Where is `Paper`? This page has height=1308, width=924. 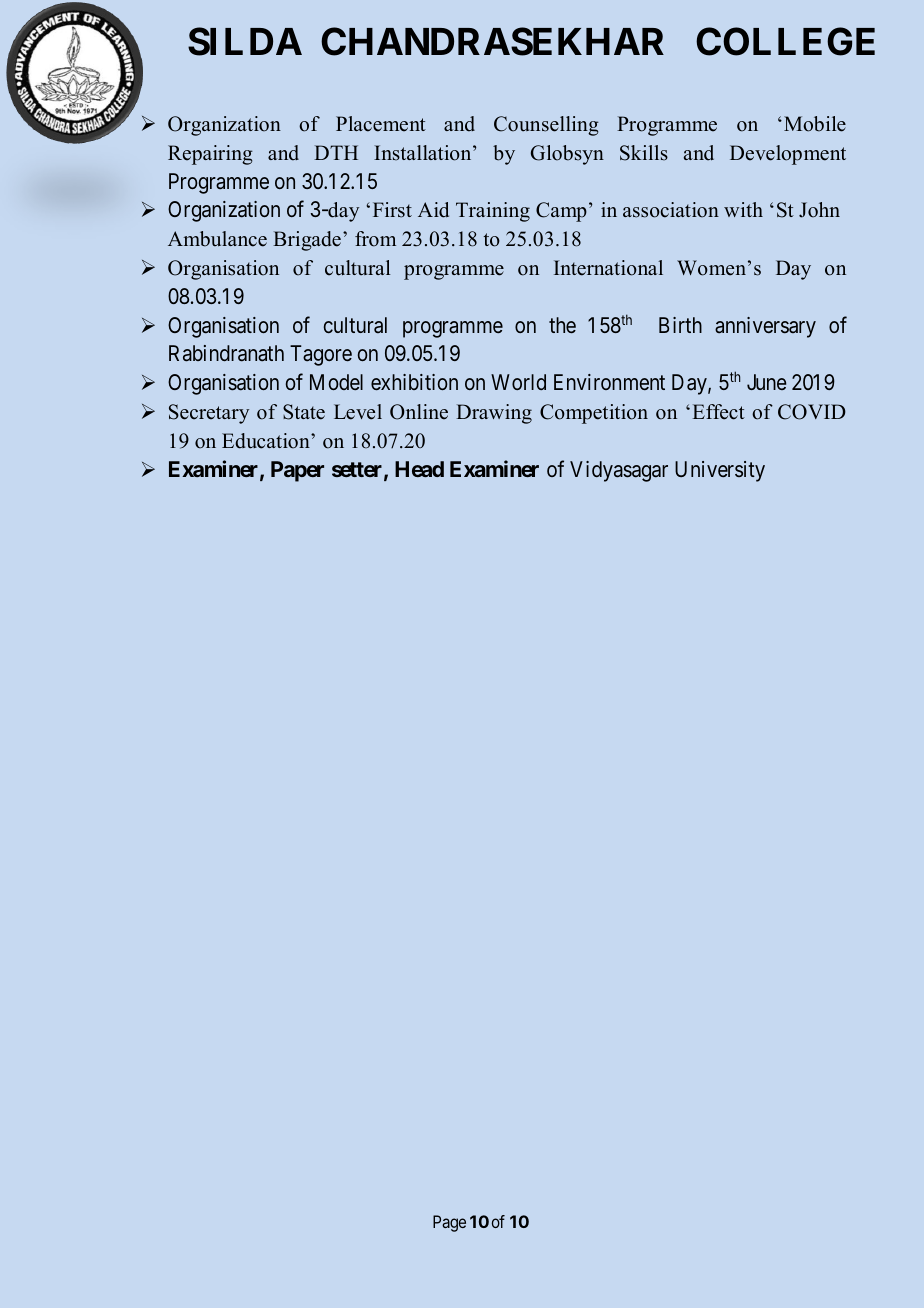 Paper is located at coordinates (297, 471).
